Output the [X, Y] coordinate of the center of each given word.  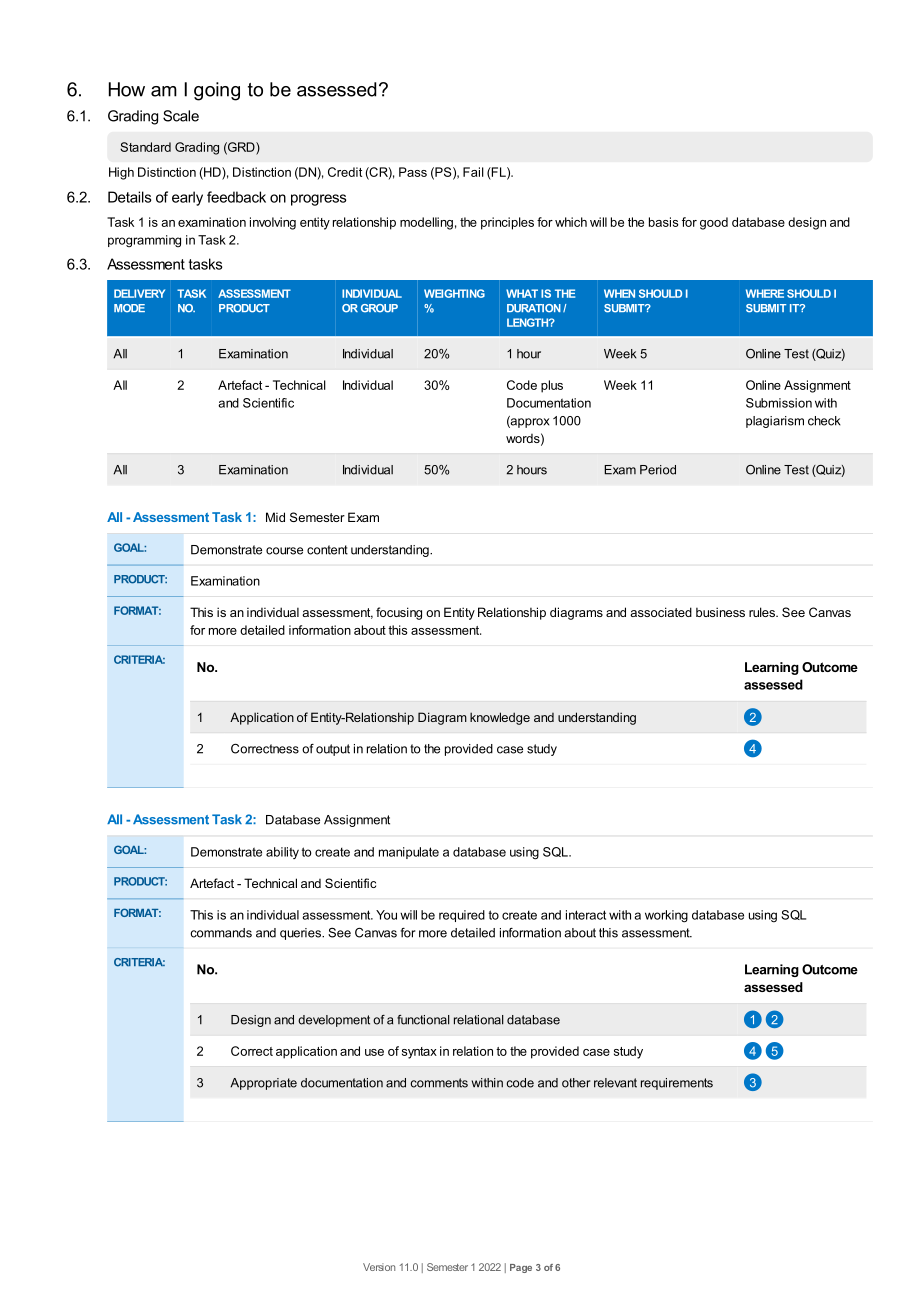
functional [423, 1020]
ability [282, 853]
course [284, 551]
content [327, 550]
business [720, 612]
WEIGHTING [454, 293]
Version [379, 1267]
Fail [473, 172]
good [714, 223]
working [666, 916]
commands [221, 933]
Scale [181, 116]
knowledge [500, 718]
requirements [677, 1084]
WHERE [765, 293]
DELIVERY [139, 293]
